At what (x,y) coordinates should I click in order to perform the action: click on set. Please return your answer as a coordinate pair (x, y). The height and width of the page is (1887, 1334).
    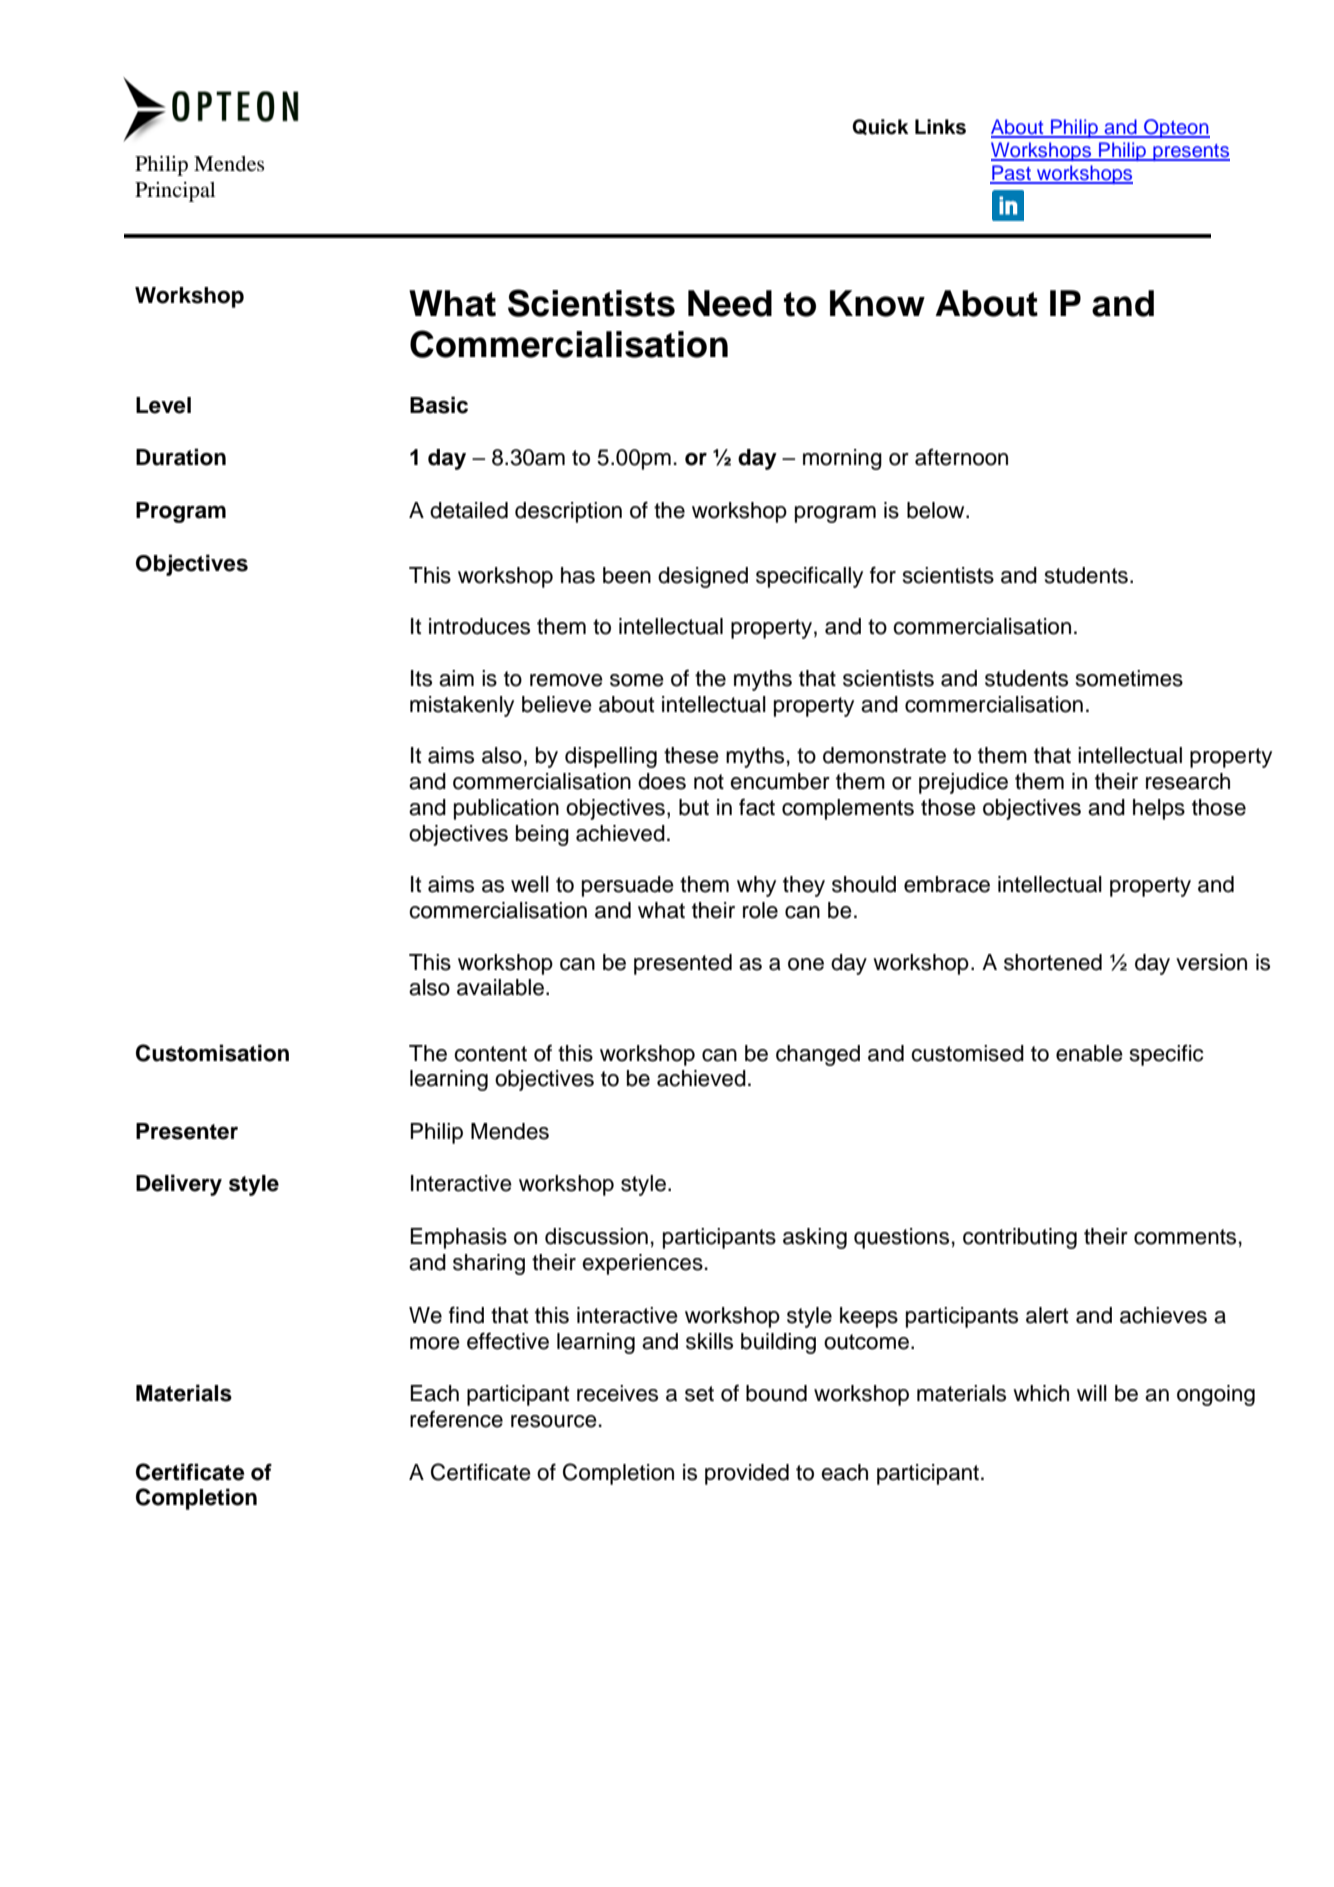
    Looking at the image, I should click on (699, 1394).
